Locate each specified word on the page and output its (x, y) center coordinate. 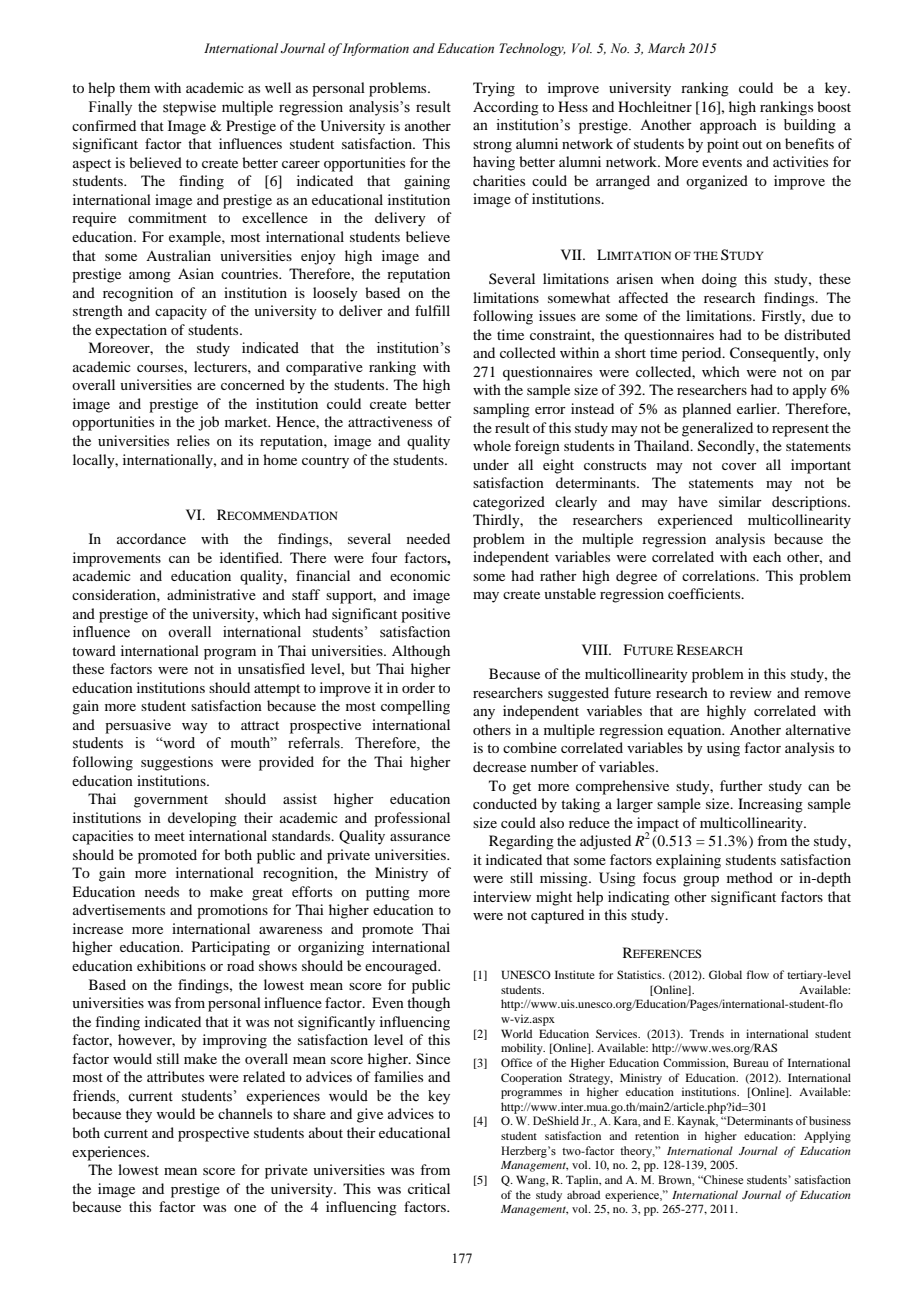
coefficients (705, 593)
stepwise (189, 108)
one (245, 1208)
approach (728, 126)
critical (429, 1188)
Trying (494, 89)
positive (425, 615)
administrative (211, 594)
